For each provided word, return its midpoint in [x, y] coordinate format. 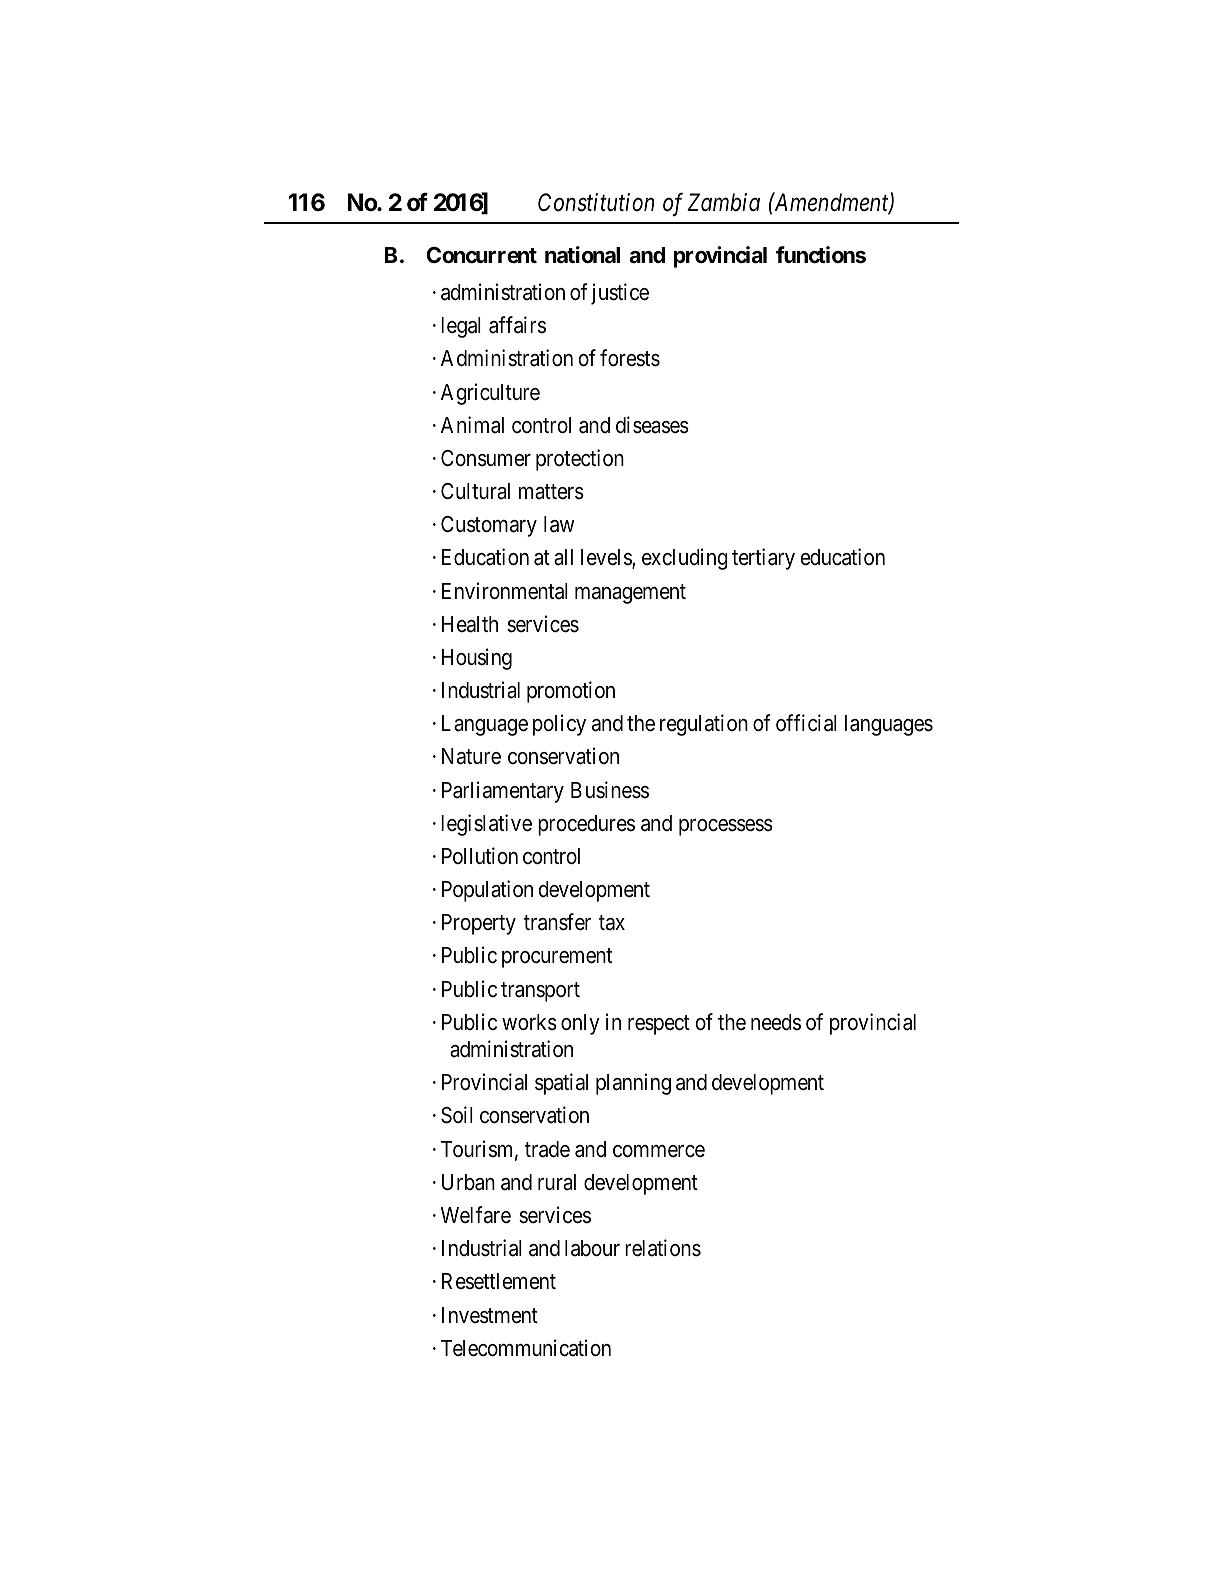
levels [607, 558]
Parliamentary [503, 792]
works [529, 1022]
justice [620, 294]
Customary [489, 526]
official [806, 723]
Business [610, 790]
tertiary [763, 559]
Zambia [723, 202]
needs [776, 1022]
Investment [490, 1315]
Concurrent [481, 255]
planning [633, 1084]
